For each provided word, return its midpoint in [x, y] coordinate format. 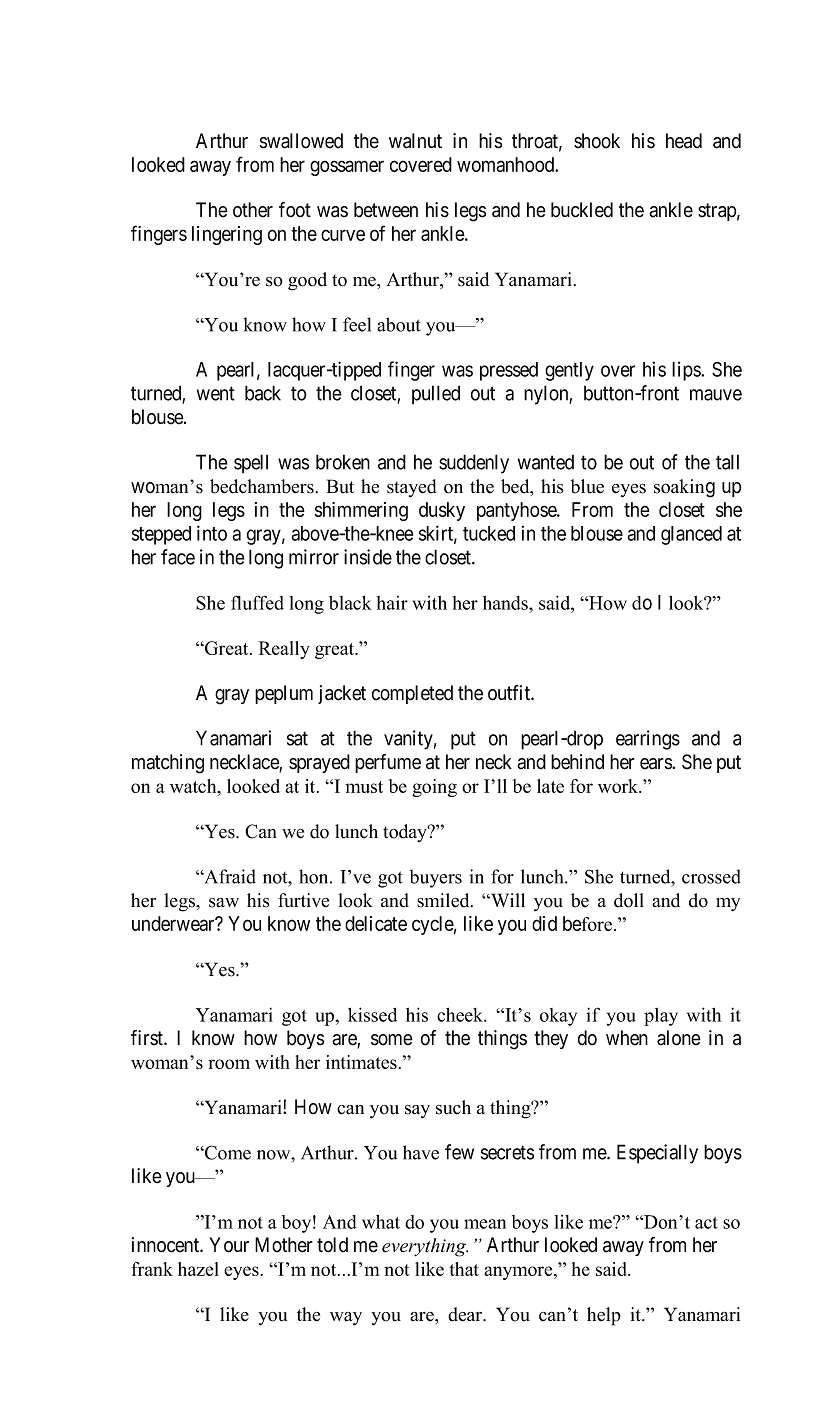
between [386, 210]
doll [629, 900]
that [464, 1269]
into [212, 533]
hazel [198, 1269]
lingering [227, 235]
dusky [442, 511]
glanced [691, 535]
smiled [444, 900]
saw [224, 903]
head [684, 141]
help [604, 1316]
